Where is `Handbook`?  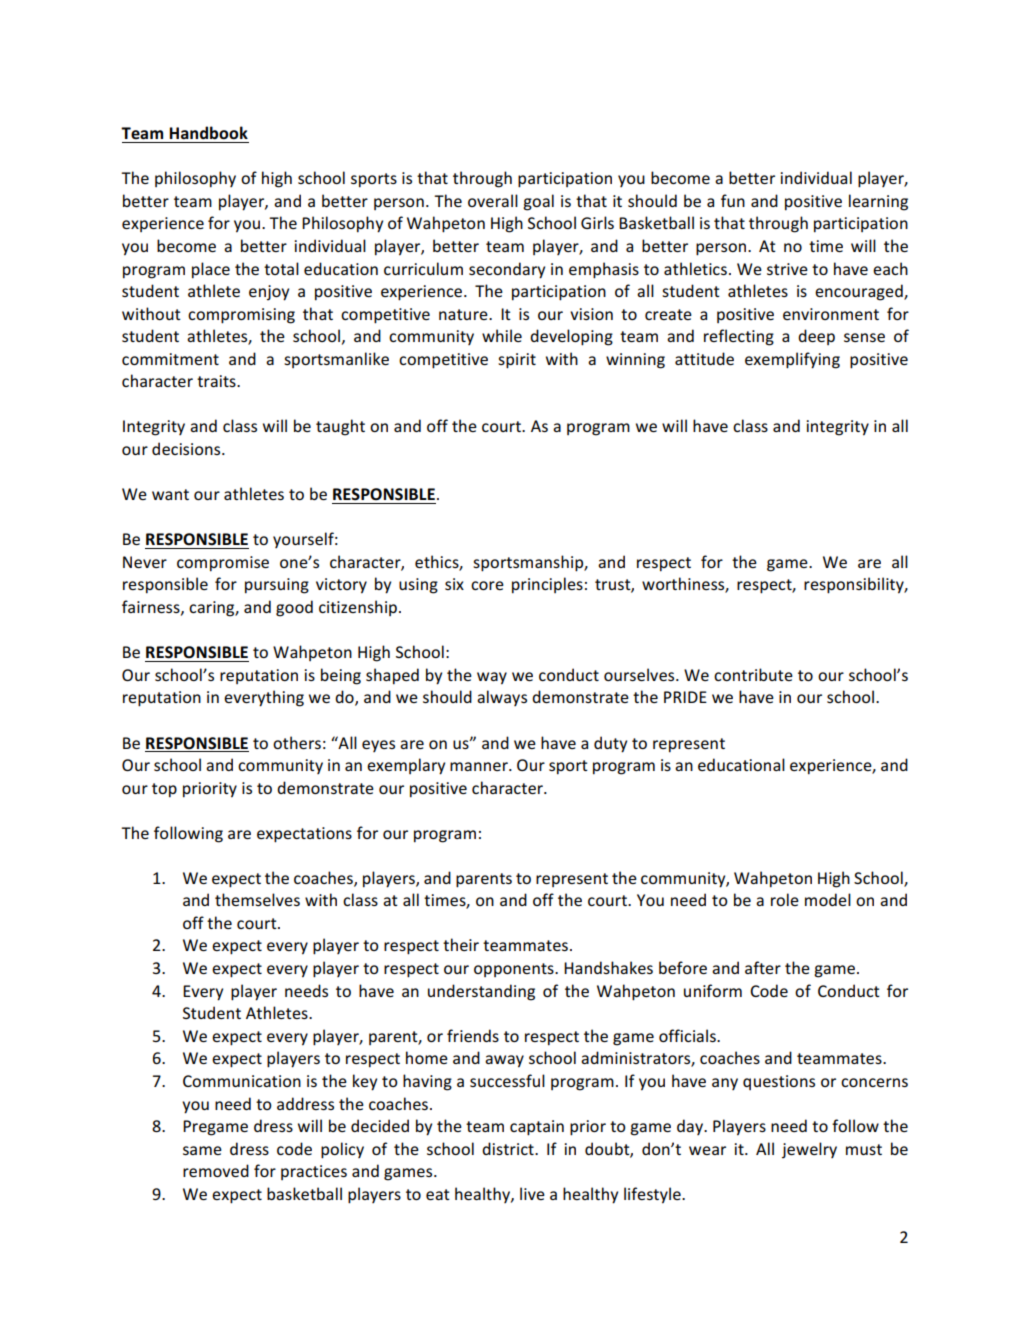
Handbook is located at coordinates (208, 133).
